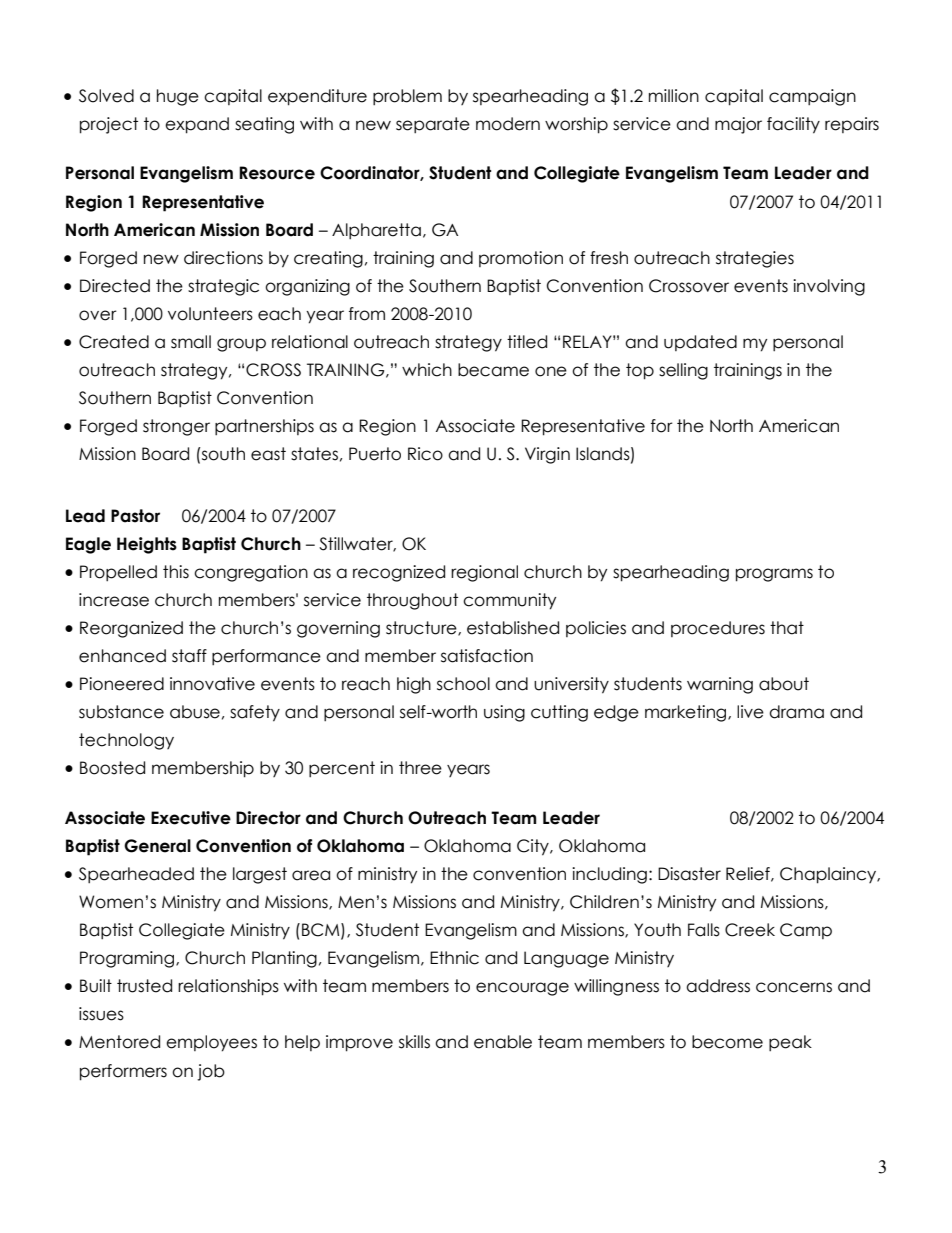  Describe the element at coordinates (191, 342) in the screenshot. I see `small` at that location.
